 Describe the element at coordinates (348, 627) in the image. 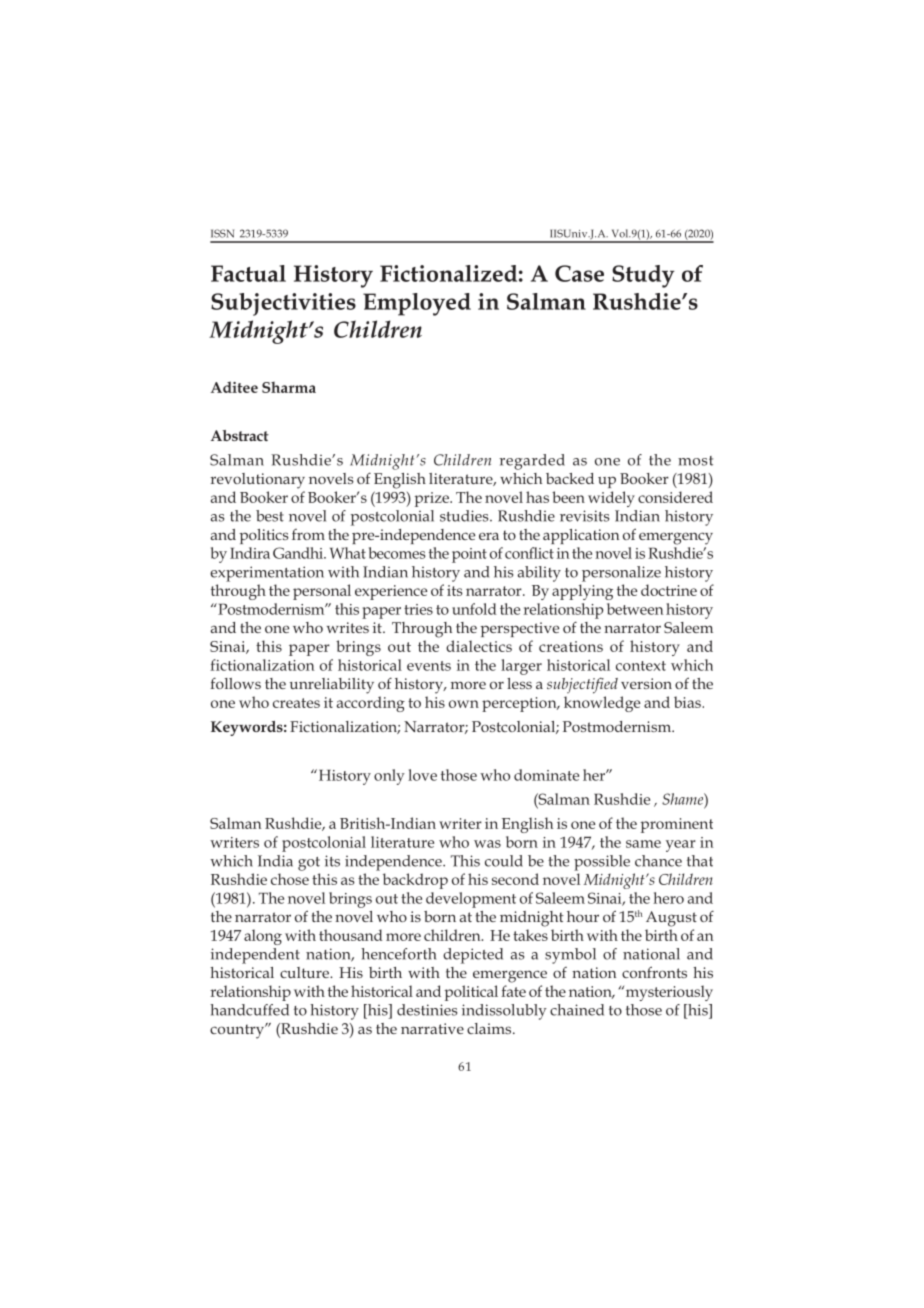

I see `writes` at that location.
